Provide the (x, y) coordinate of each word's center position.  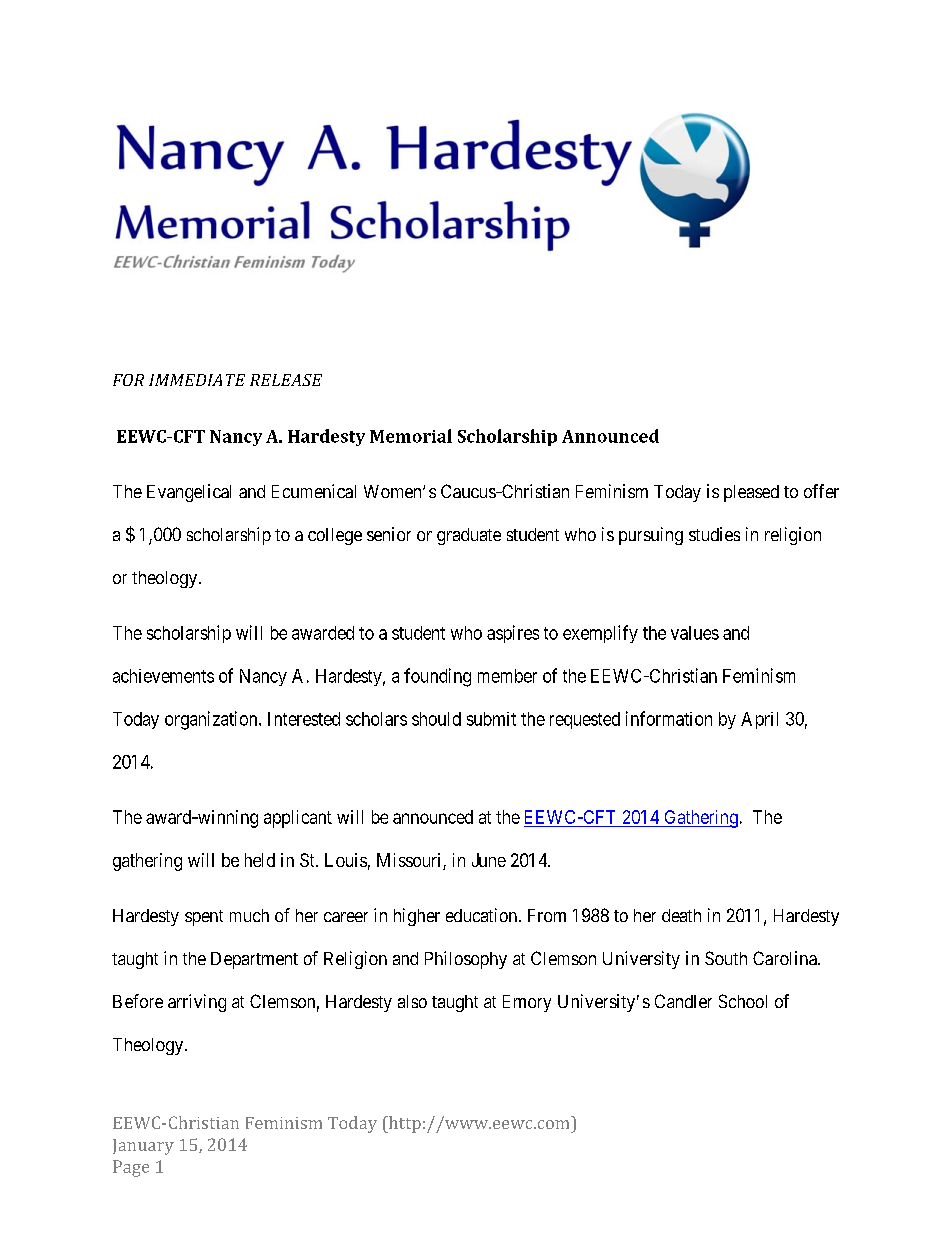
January (143, 1147)
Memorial (411, 436)
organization (212, 720)
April (759, 720)
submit (491, 719)
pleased (751, 493)
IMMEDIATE (197, 380)
